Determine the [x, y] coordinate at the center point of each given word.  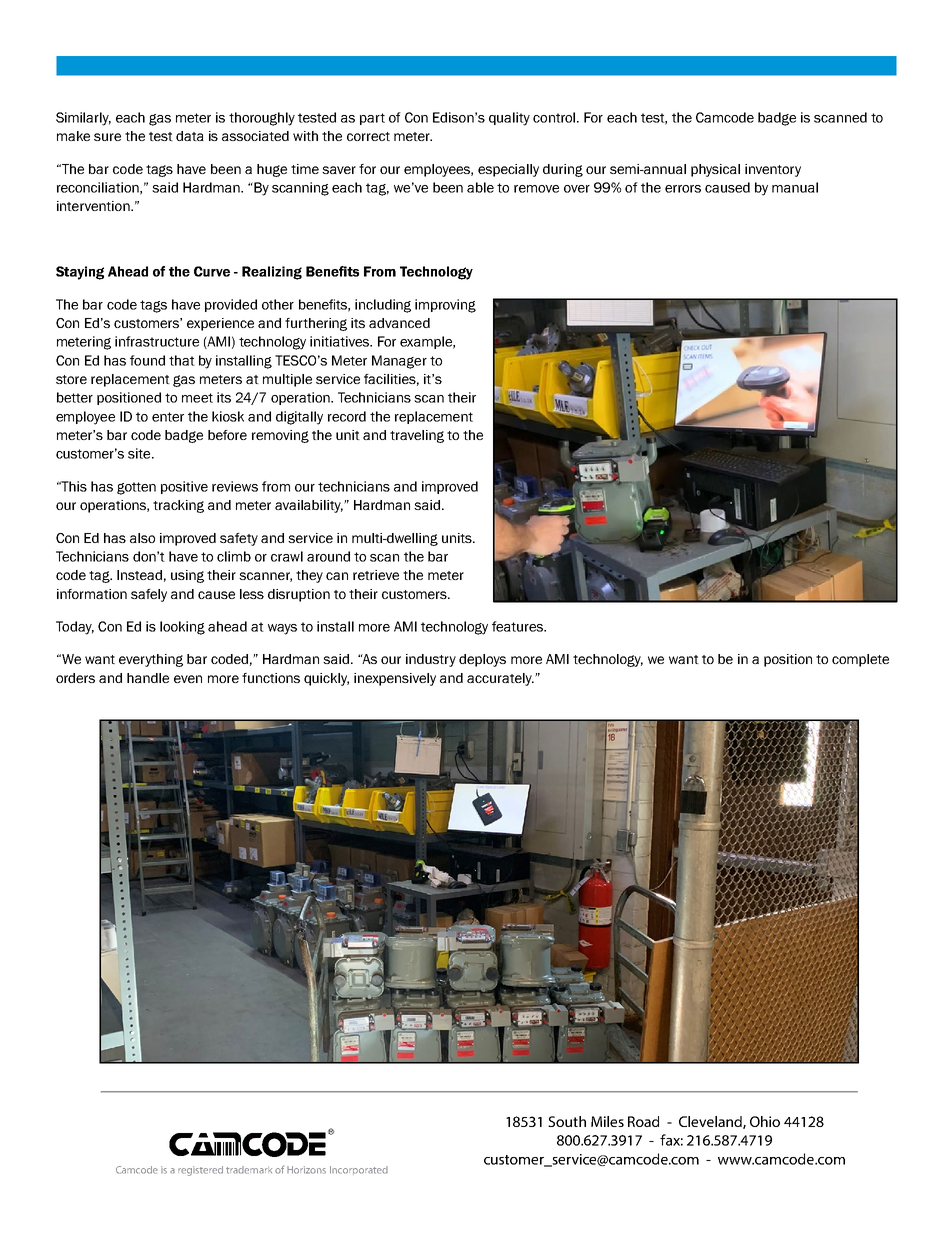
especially [508, 170]
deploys [482, 660]
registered [200, 1171]
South [567, 1121]
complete [860, 660]
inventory [773, 170]
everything [151, 660]
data [190, 136]
